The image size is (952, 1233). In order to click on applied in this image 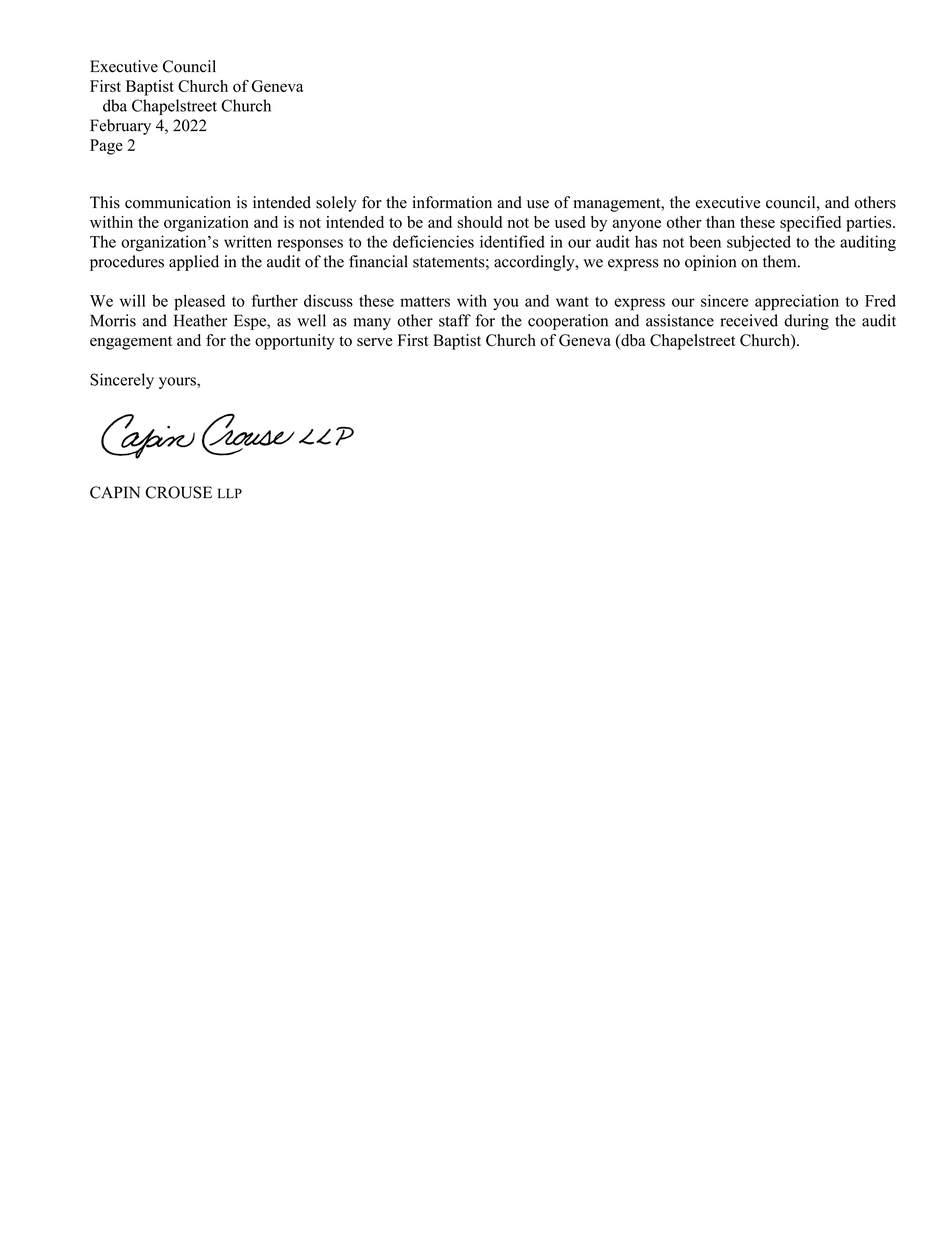, I will do `click(194, 263)`.
